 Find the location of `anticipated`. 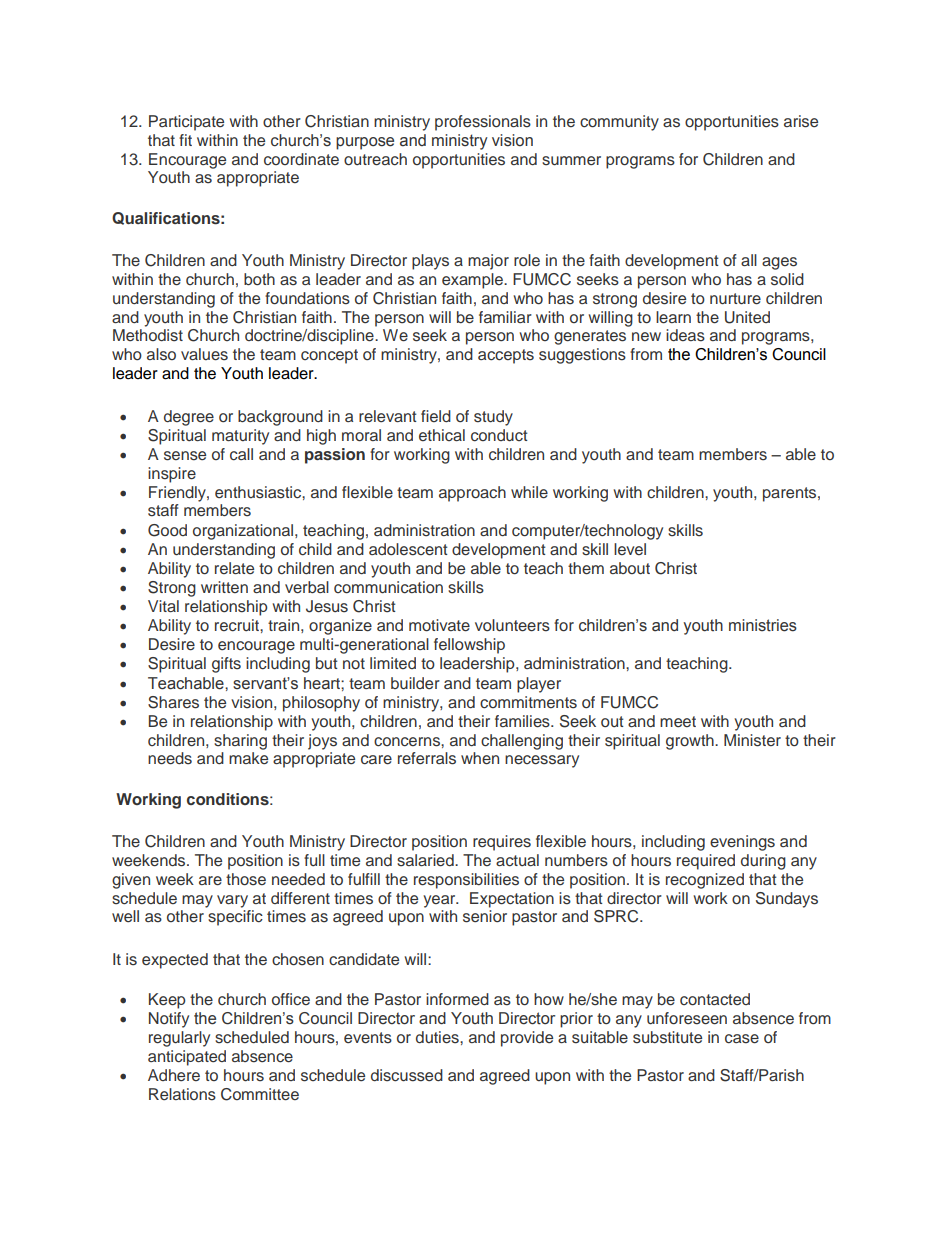

anticipated is located at coordinates (187, 1058).
